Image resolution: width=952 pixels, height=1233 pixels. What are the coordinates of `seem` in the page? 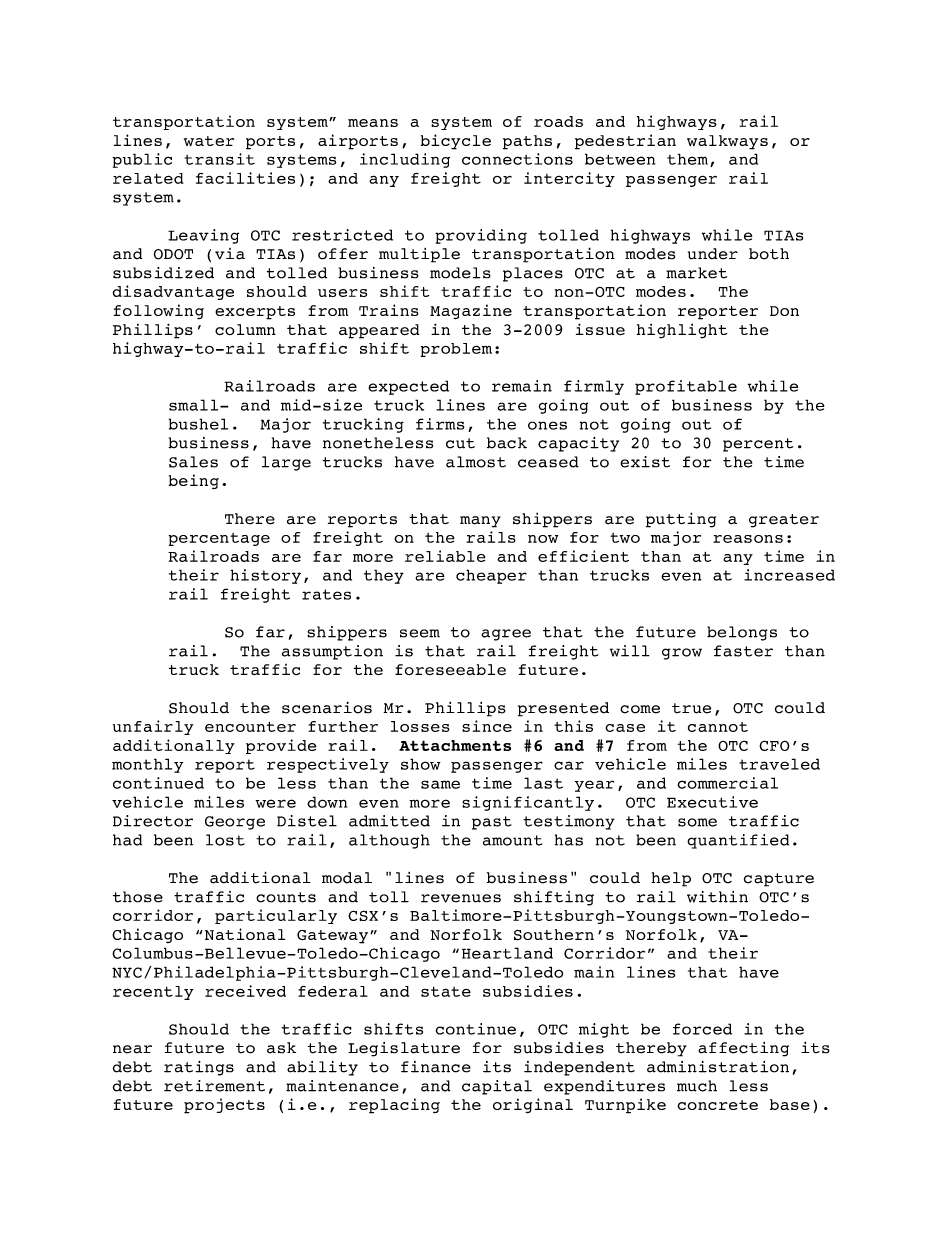 It's located at (420, 633).
